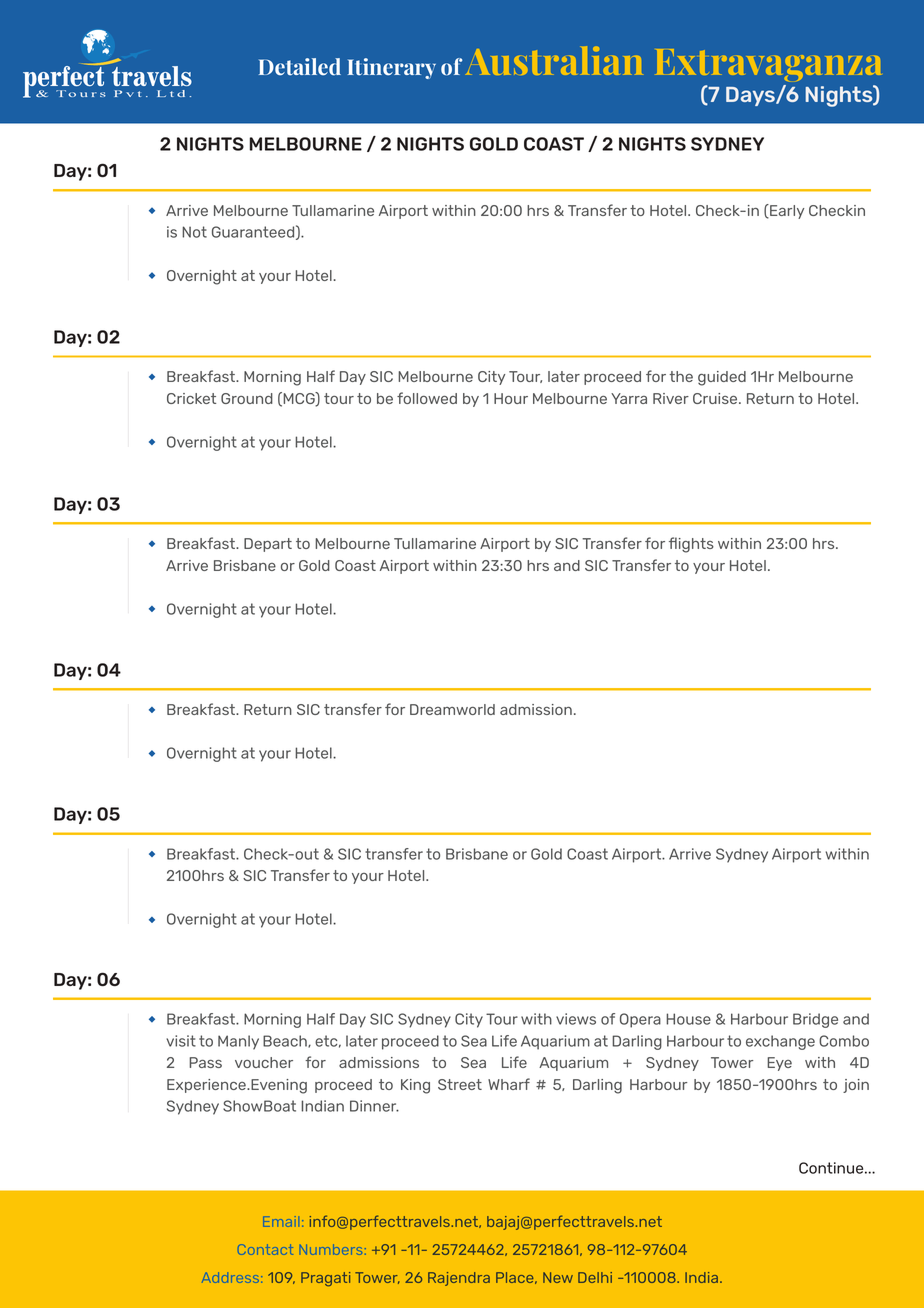 The height and width of the image is (1308, 924). I want to click on Hour, so click(511, 398).
